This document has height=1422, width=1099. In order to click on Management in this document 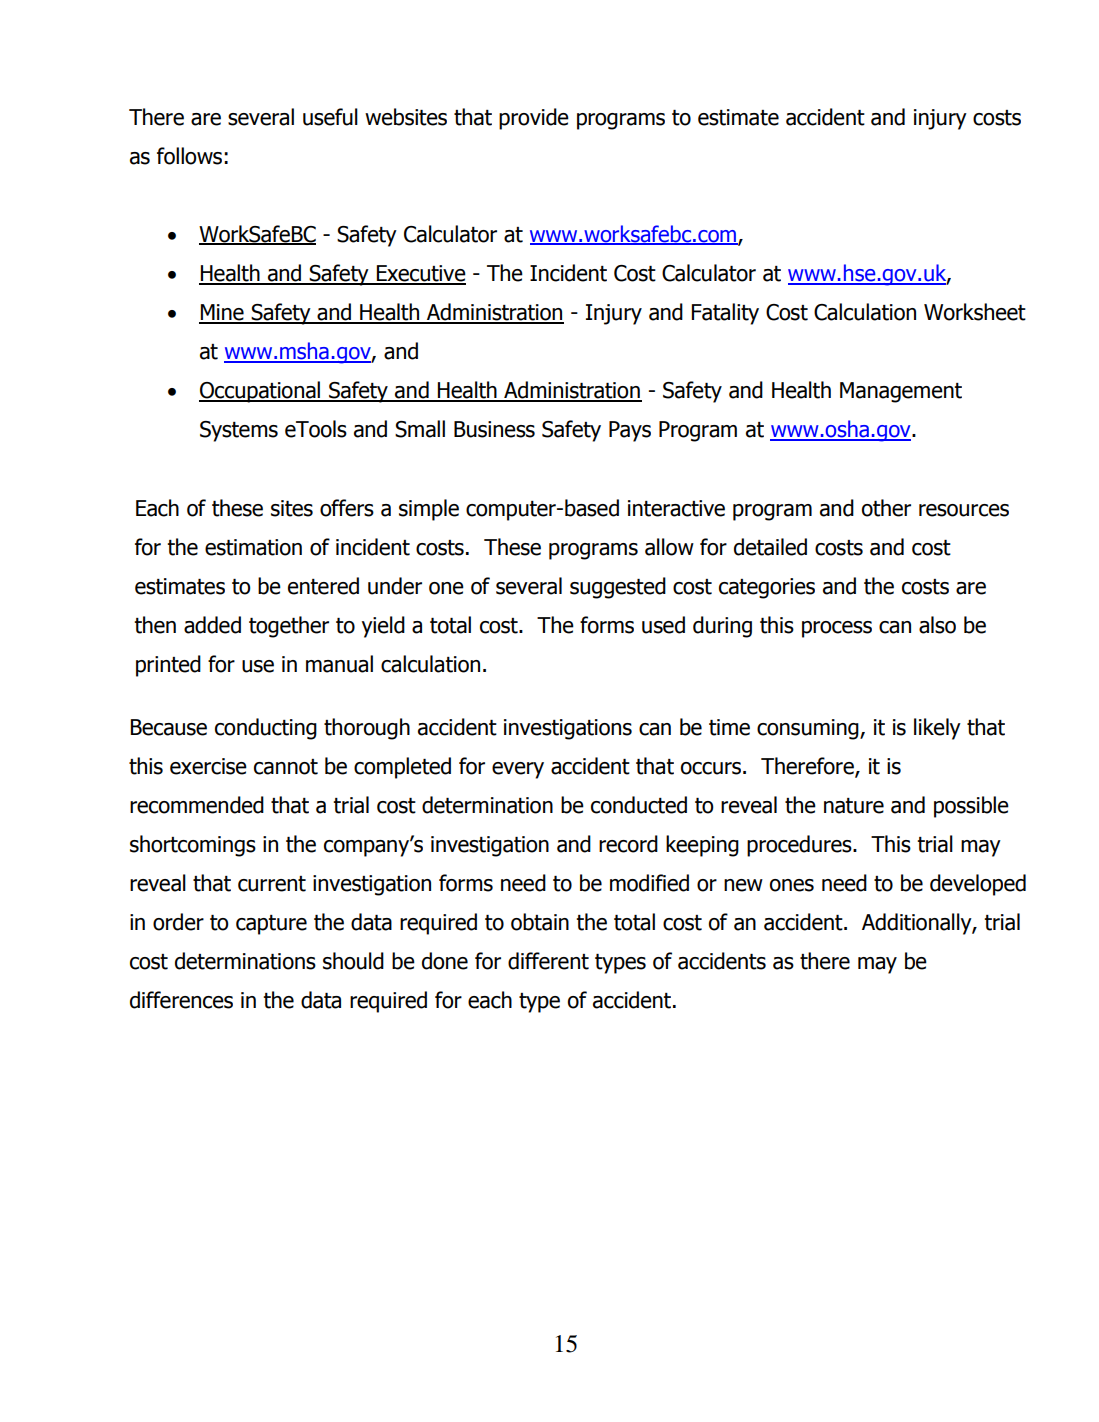, I will do `click(901, 392)`.
